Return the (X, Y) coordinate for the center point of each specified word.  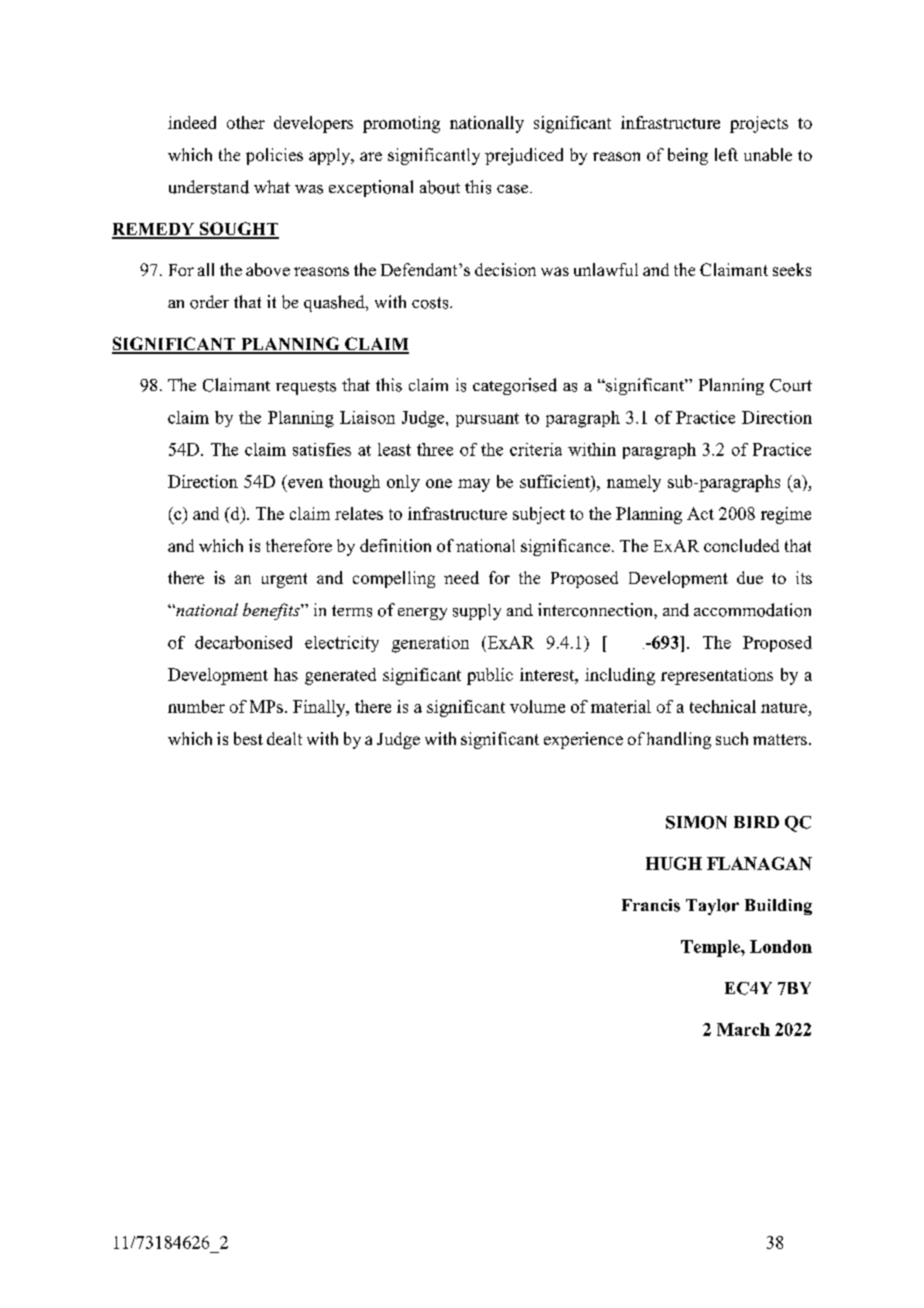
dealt (284, 738)
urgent (284, 580)
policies (274, 156)
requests (306, 388)
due (750, 577)
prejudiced (524, 156)
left (726, 154)
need (461, 577)
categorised (515, 386)
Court (791, 385)
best (248, 738)
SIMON (696, 822)
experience (583, 740)
